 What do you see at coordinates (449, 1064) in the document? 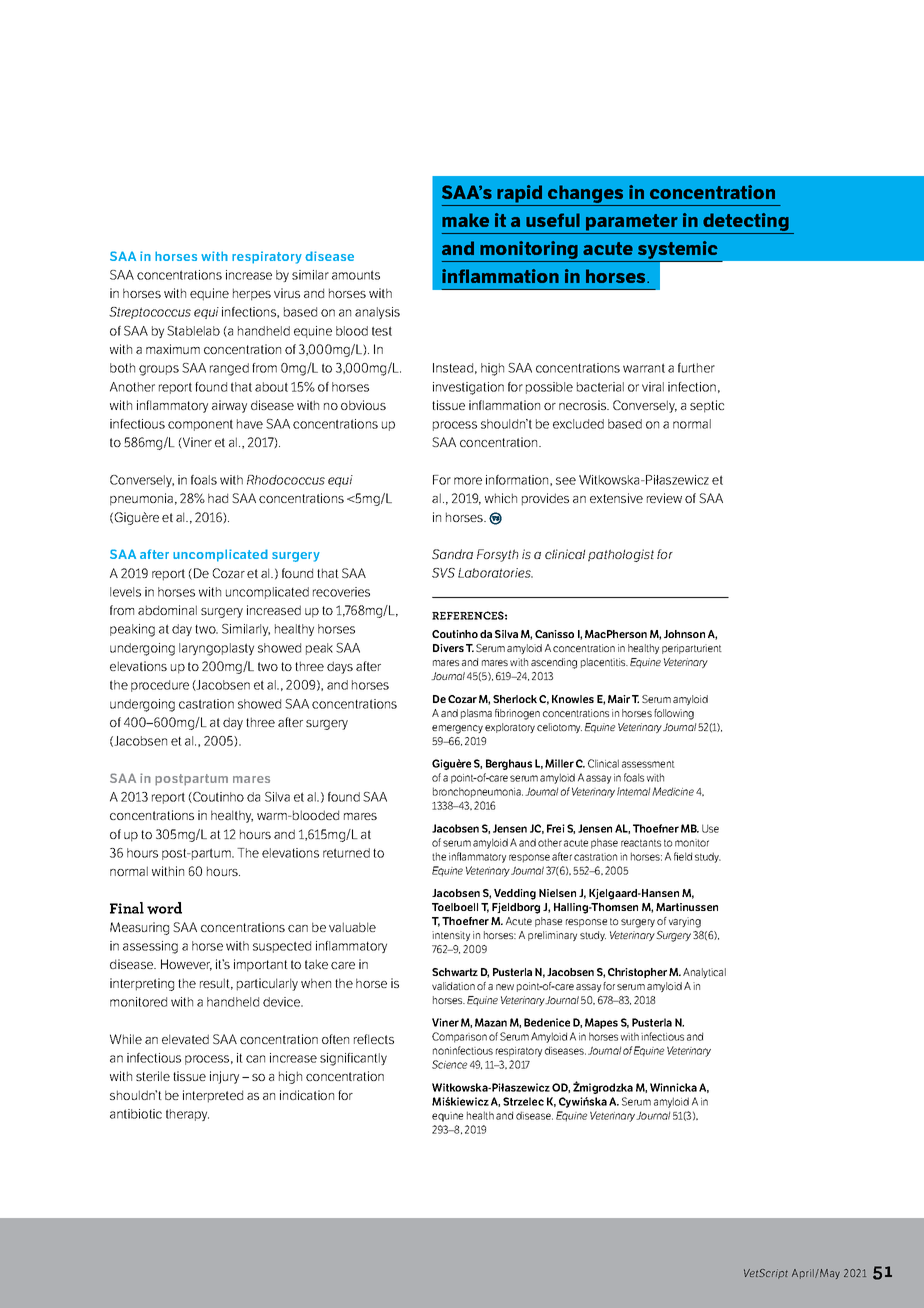
I see `Science` at bounding box center [449, 1064].
